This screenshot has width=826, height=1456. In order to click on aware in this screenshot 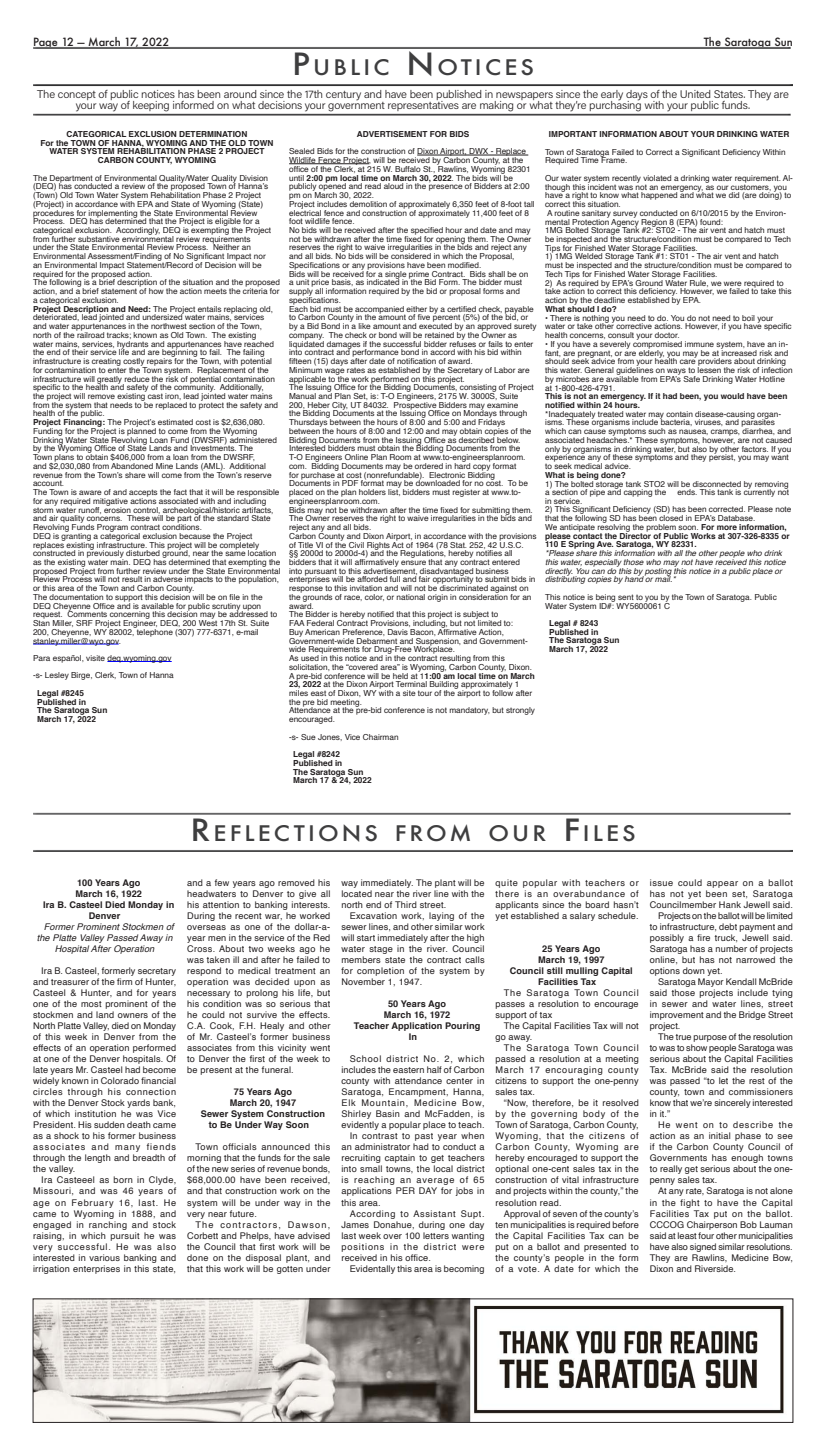, I will do `click(90, 492)`.
